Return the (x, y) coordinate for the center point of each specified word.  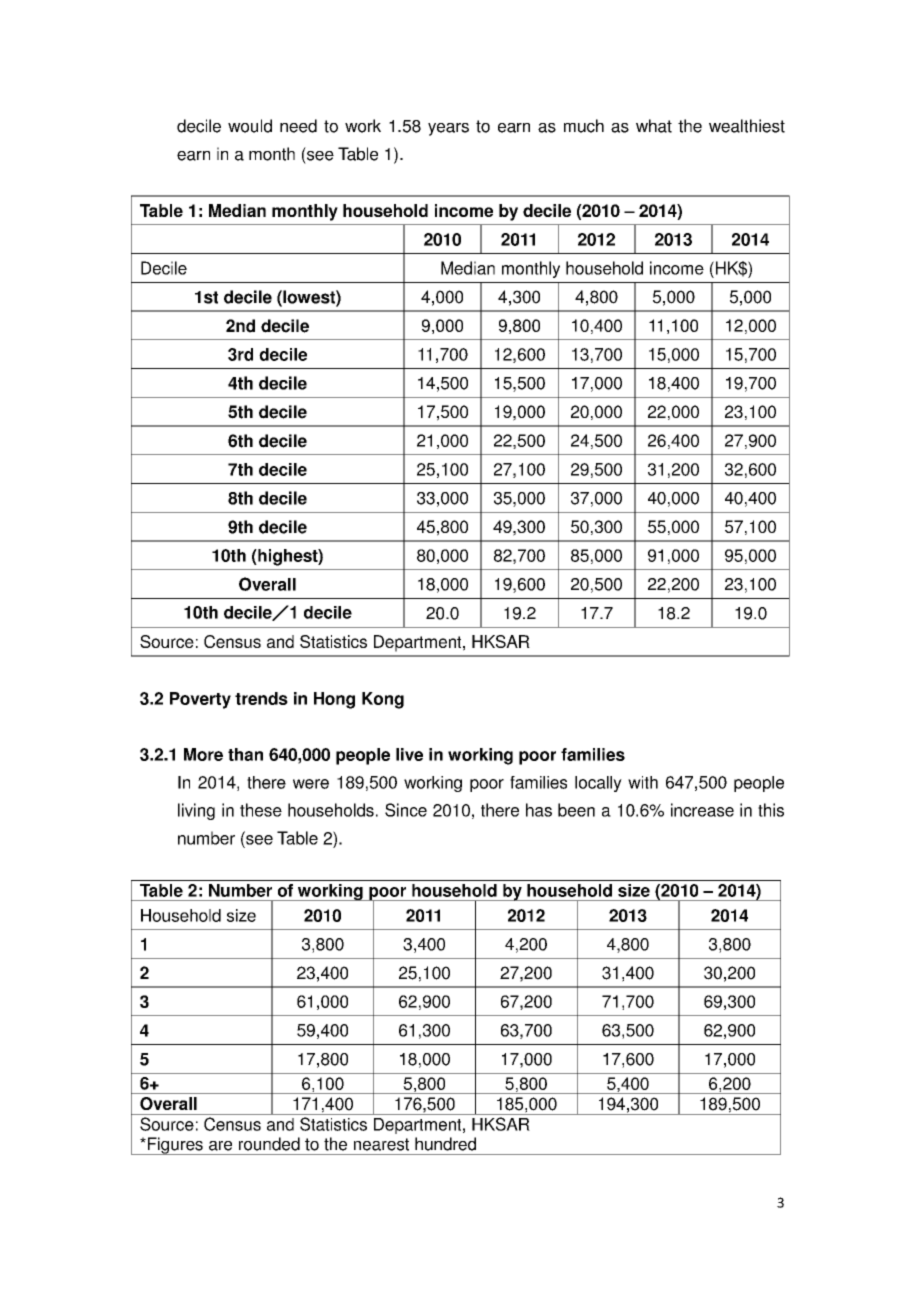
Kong (383, 700)
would (250, 126)
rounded (269, 1144)
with (643, 782)
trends (261, 698)
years (448, 129)
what (654, 126)
